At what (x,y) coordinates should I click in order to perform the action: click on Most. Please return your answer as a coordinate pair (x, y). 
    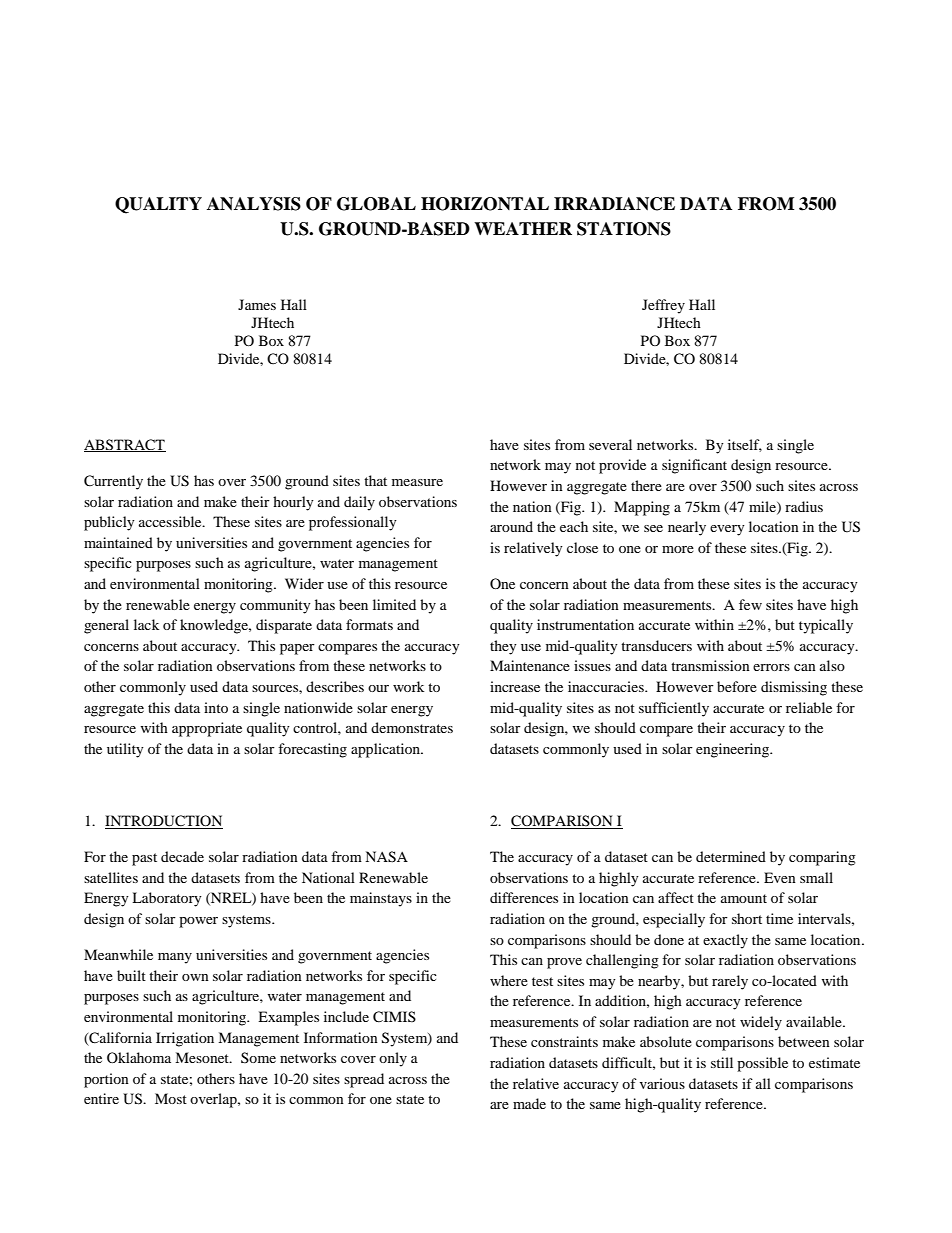
    Looking at the image, I should click on (171, 1098).
